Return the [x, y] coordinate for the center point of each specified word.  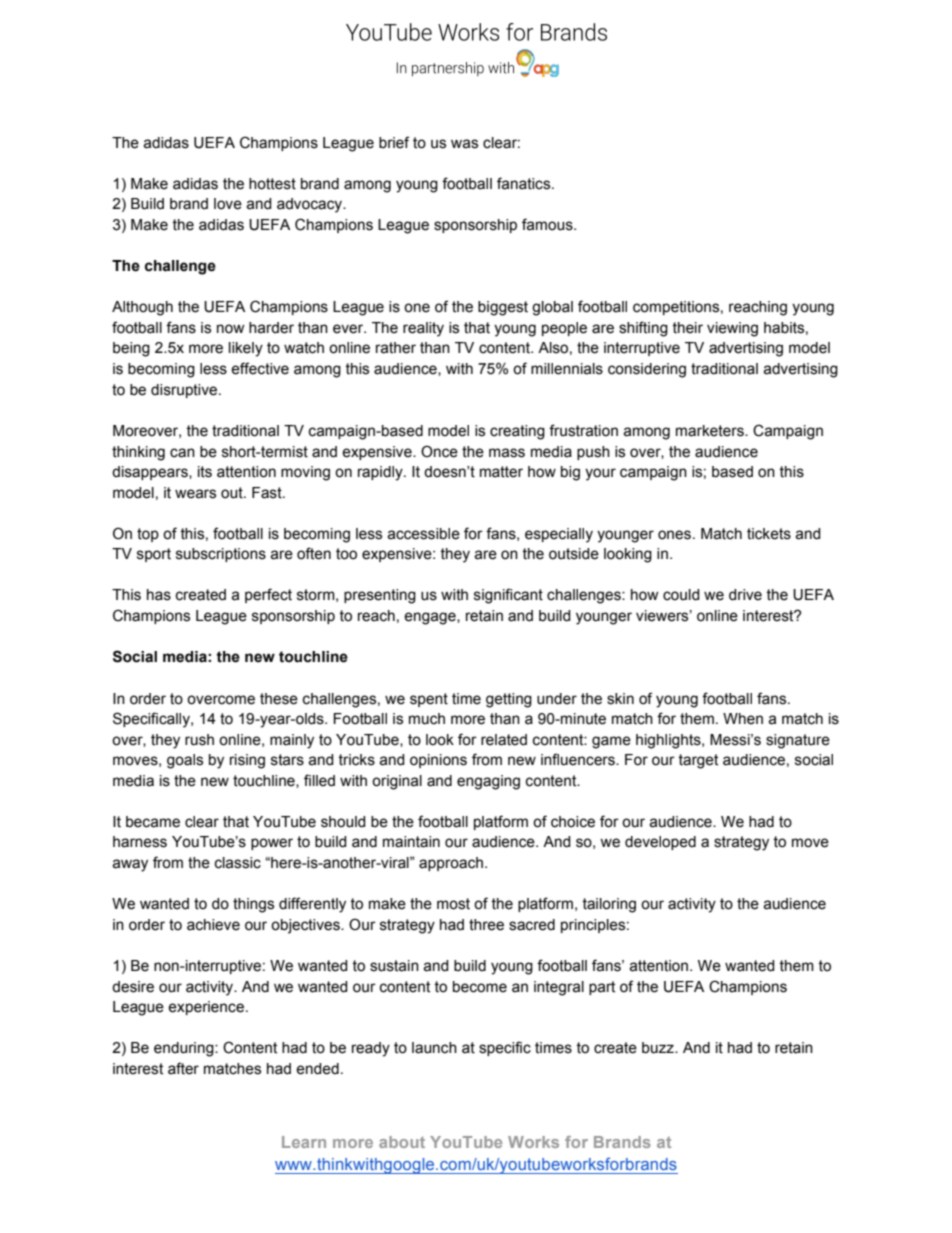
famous [548, 224]
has [159, 595]
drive [745, 595]
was [464, 144]
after [183, 1068]
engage [431, 618]
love [228, 204]
